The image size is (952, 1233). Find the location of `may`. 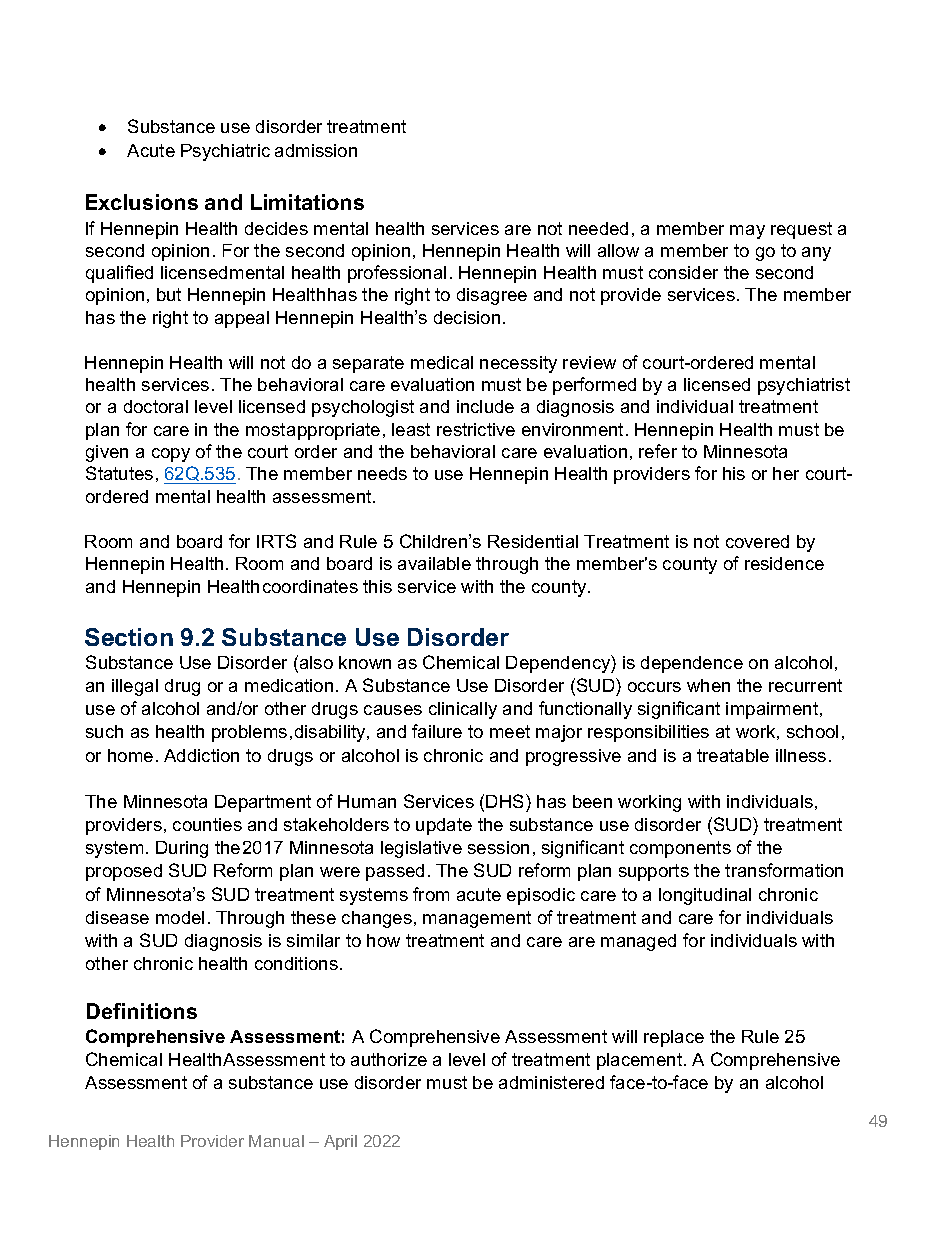

may is located at coordinates (747, 232).
